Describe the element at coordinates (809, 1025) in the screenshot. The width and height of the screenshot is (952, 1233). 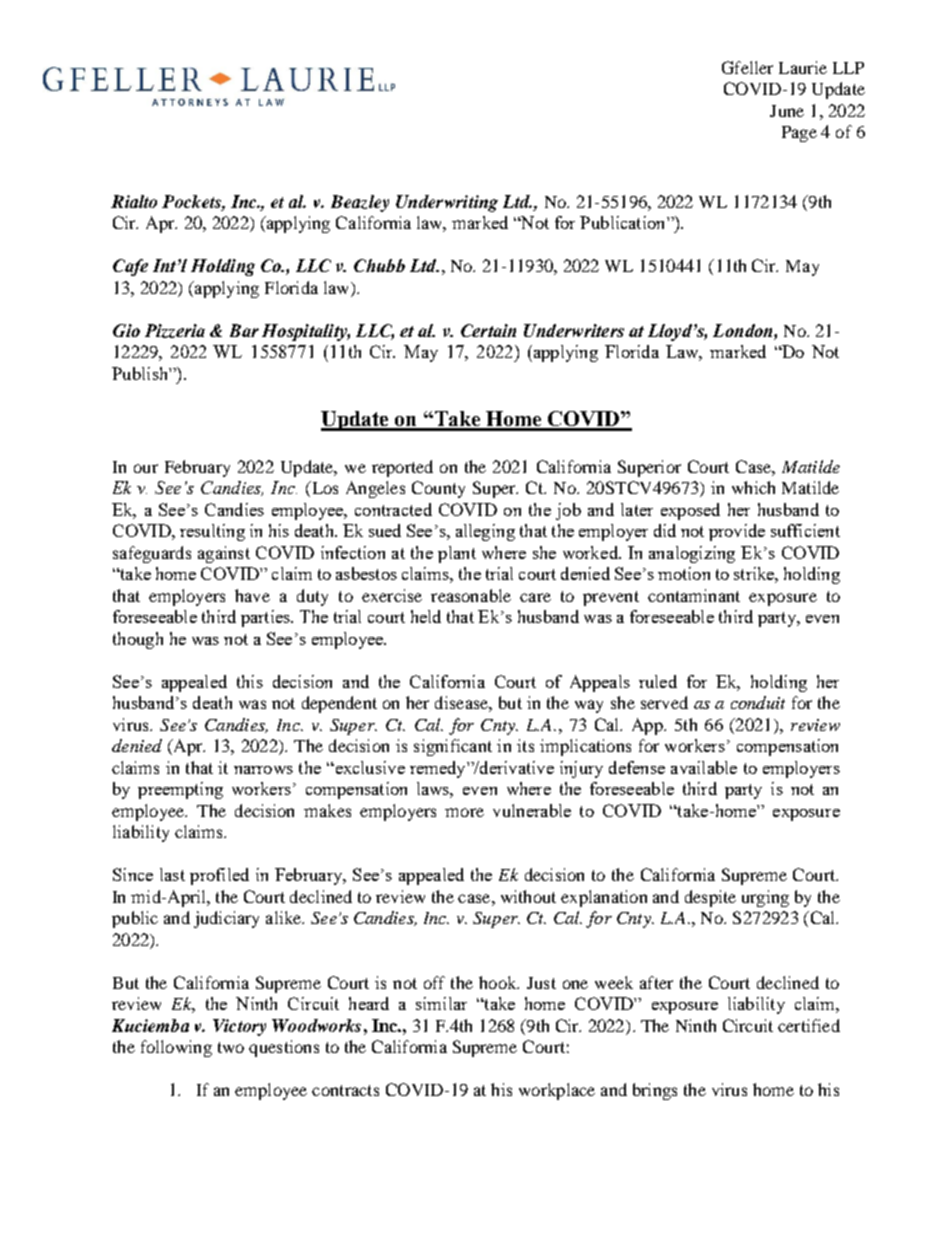
I see `certified` at that location.
